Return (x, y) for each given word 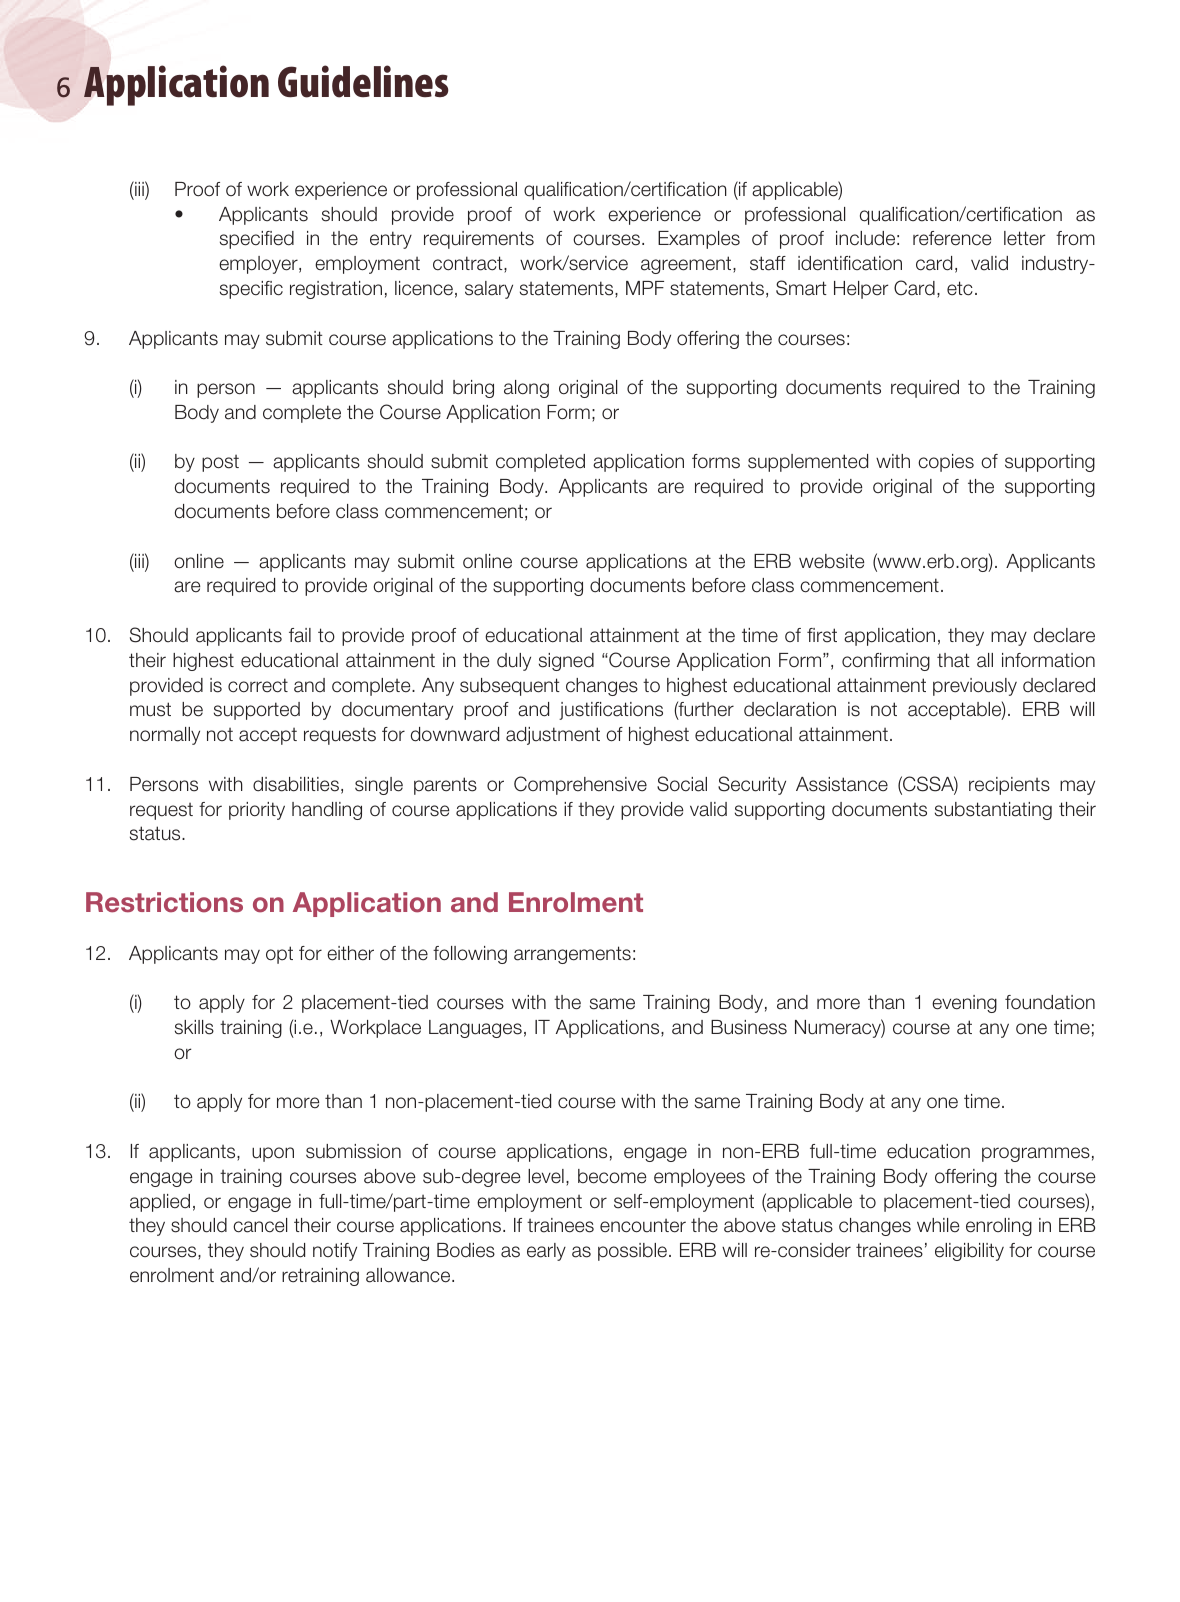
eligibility (969, 1252)
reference (952, 238)
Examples (699, 240)
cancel (260, 1225)
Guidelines (363, 81)
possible (634, 1252)
